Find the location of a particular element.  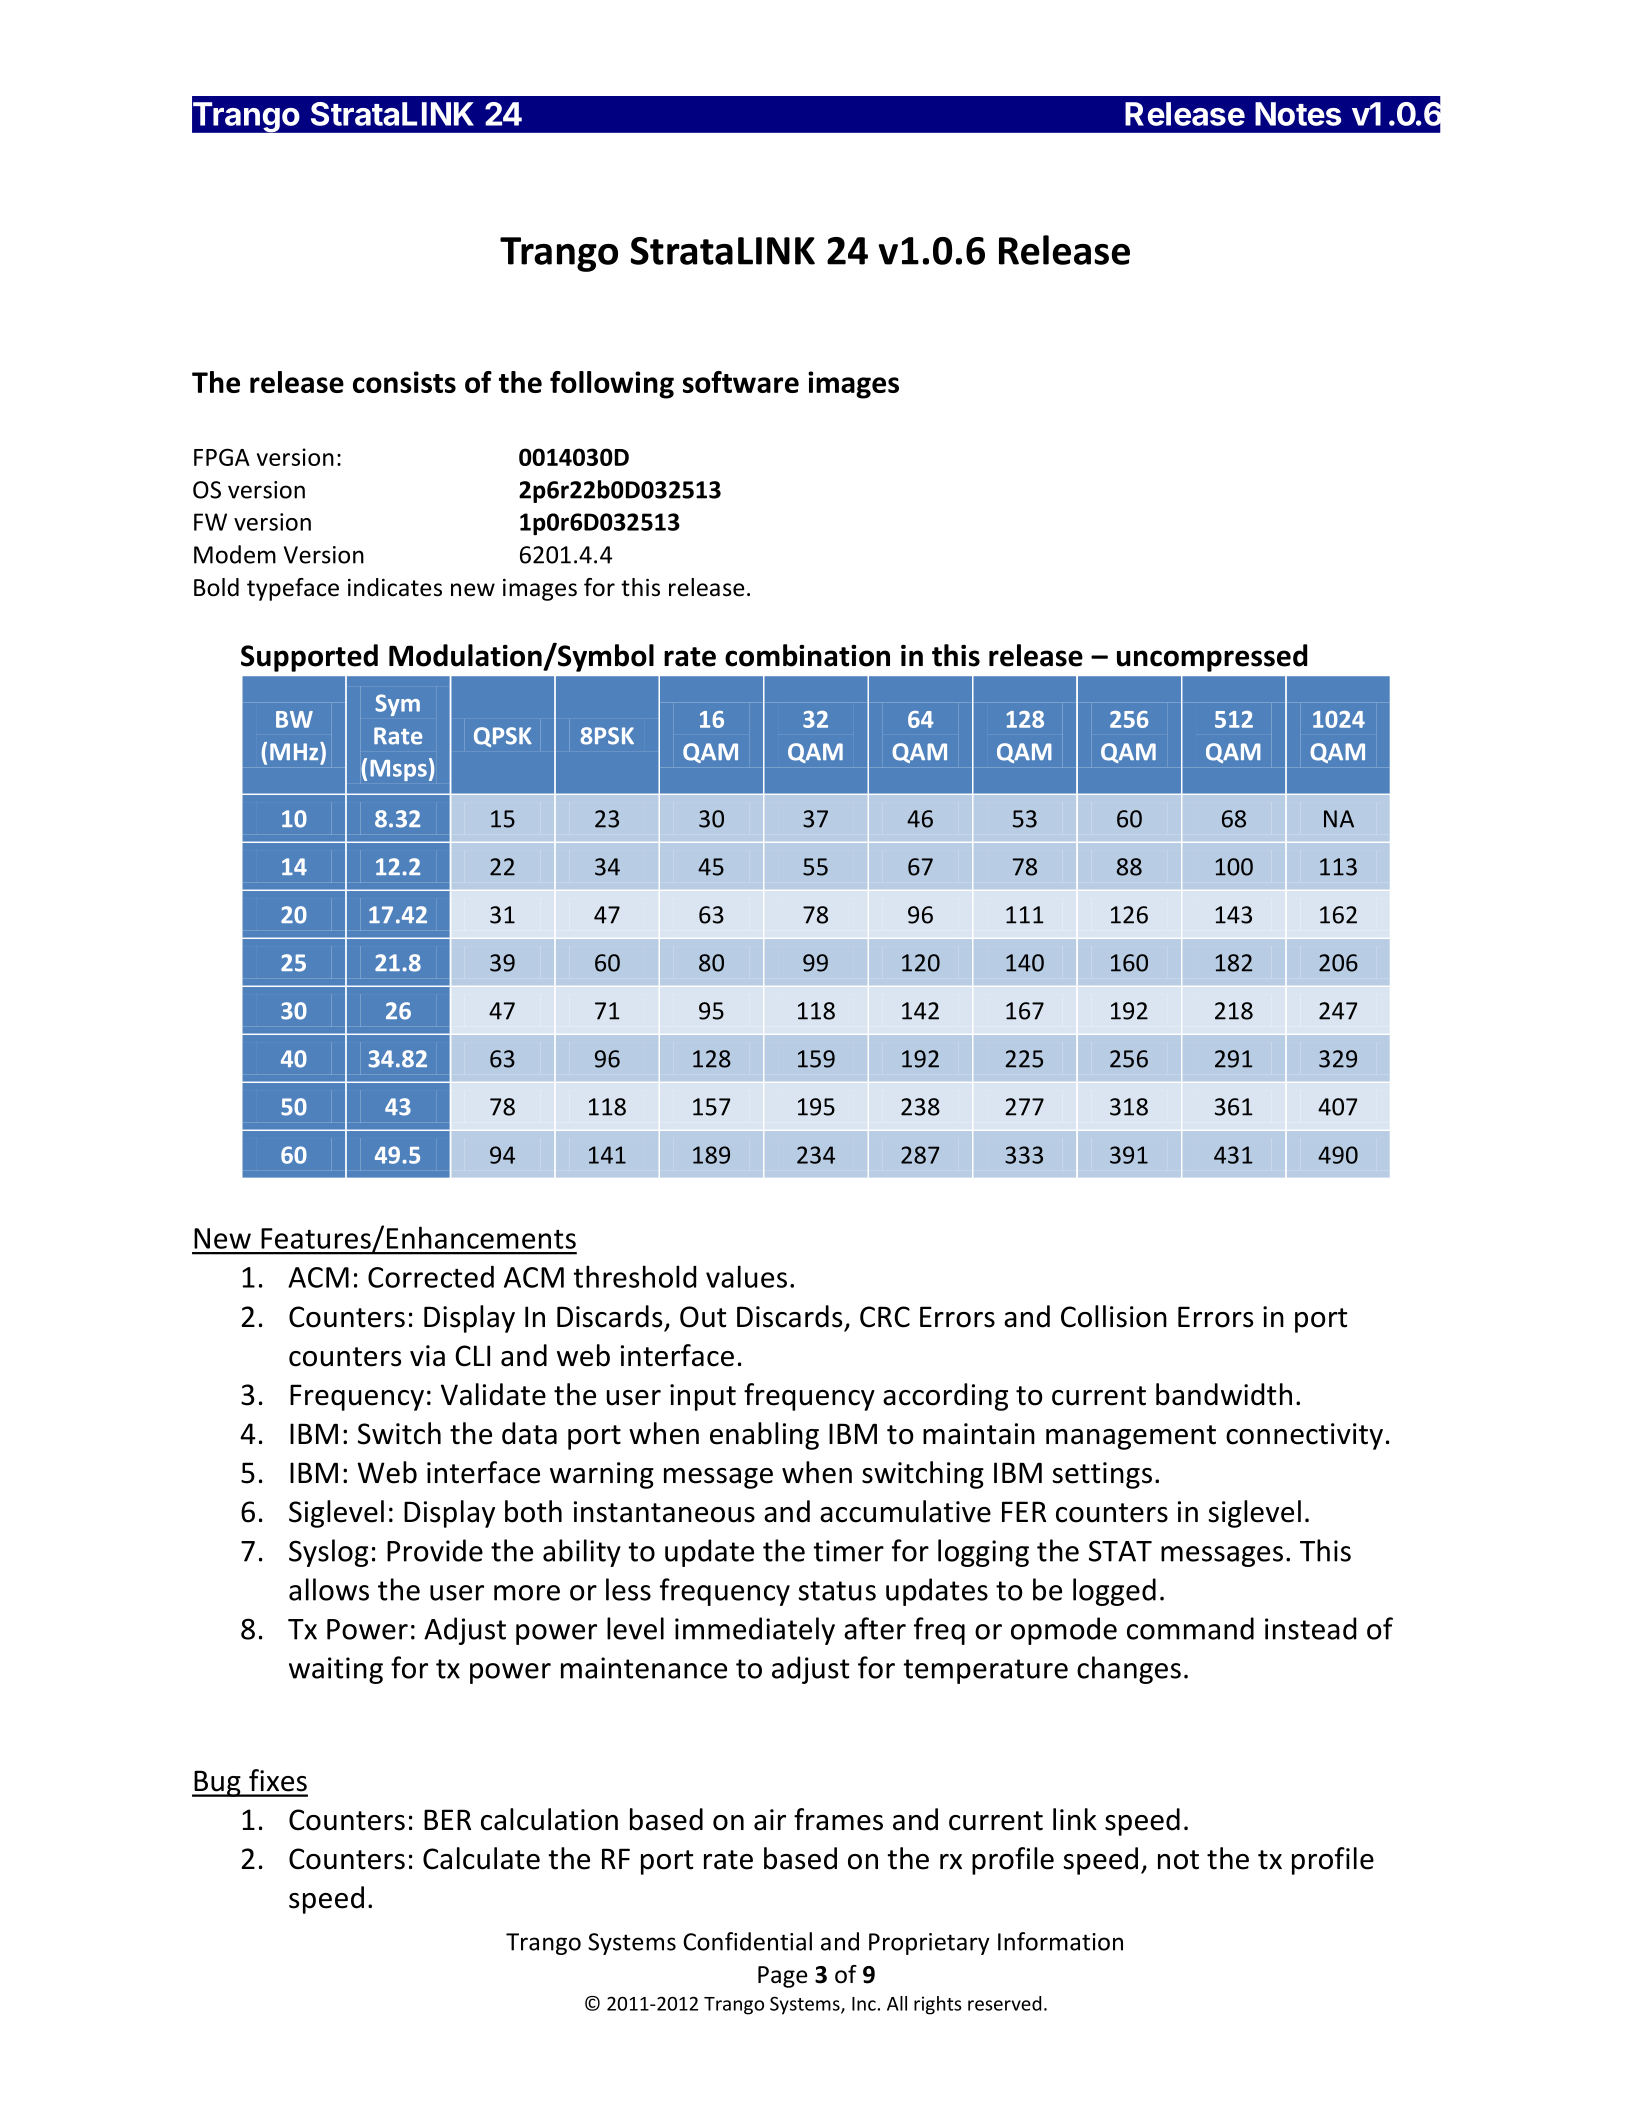

Notes is located at coordinates (1298, 114).
